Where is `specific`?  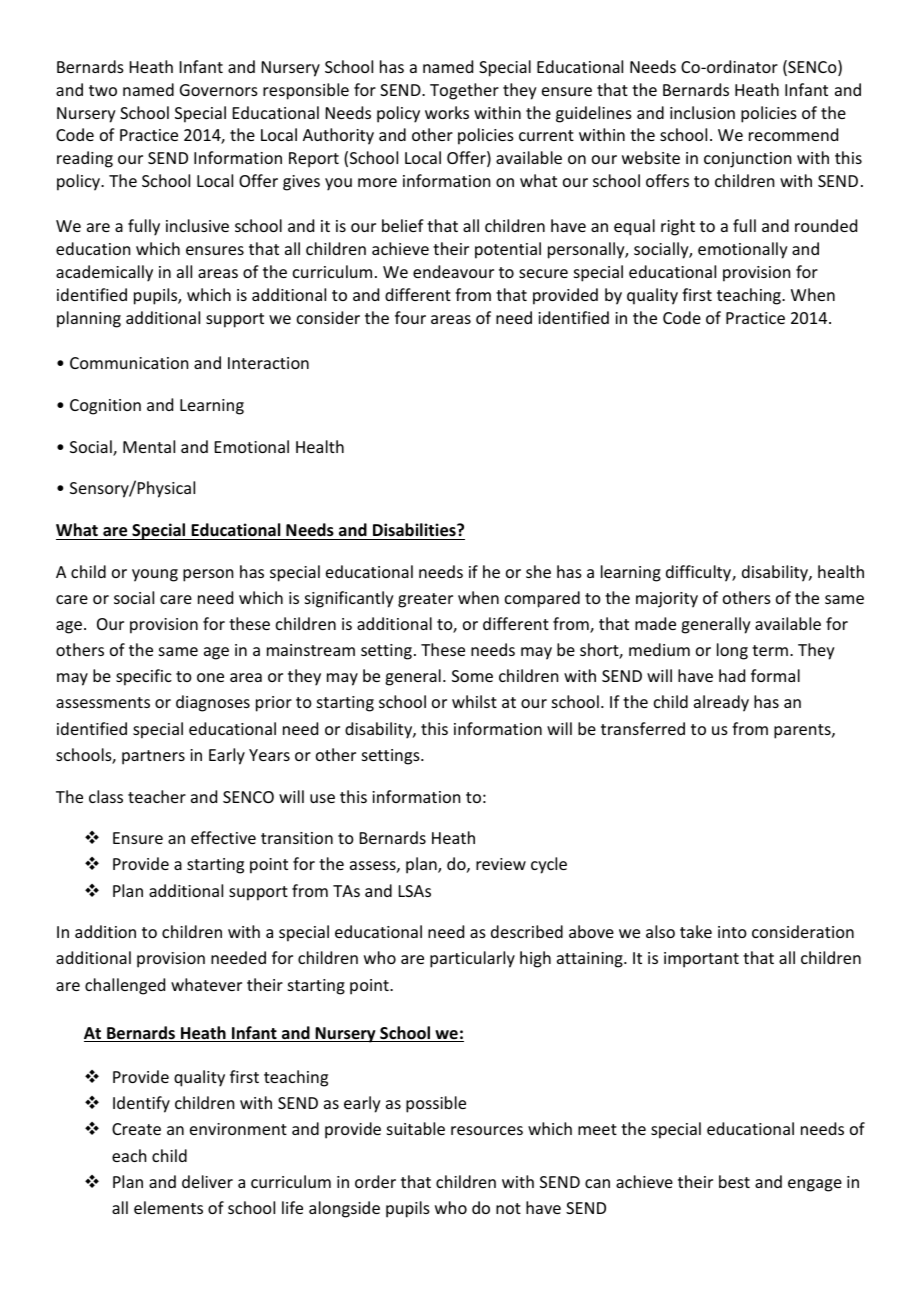
specific is located at coordinates (144, 677).
